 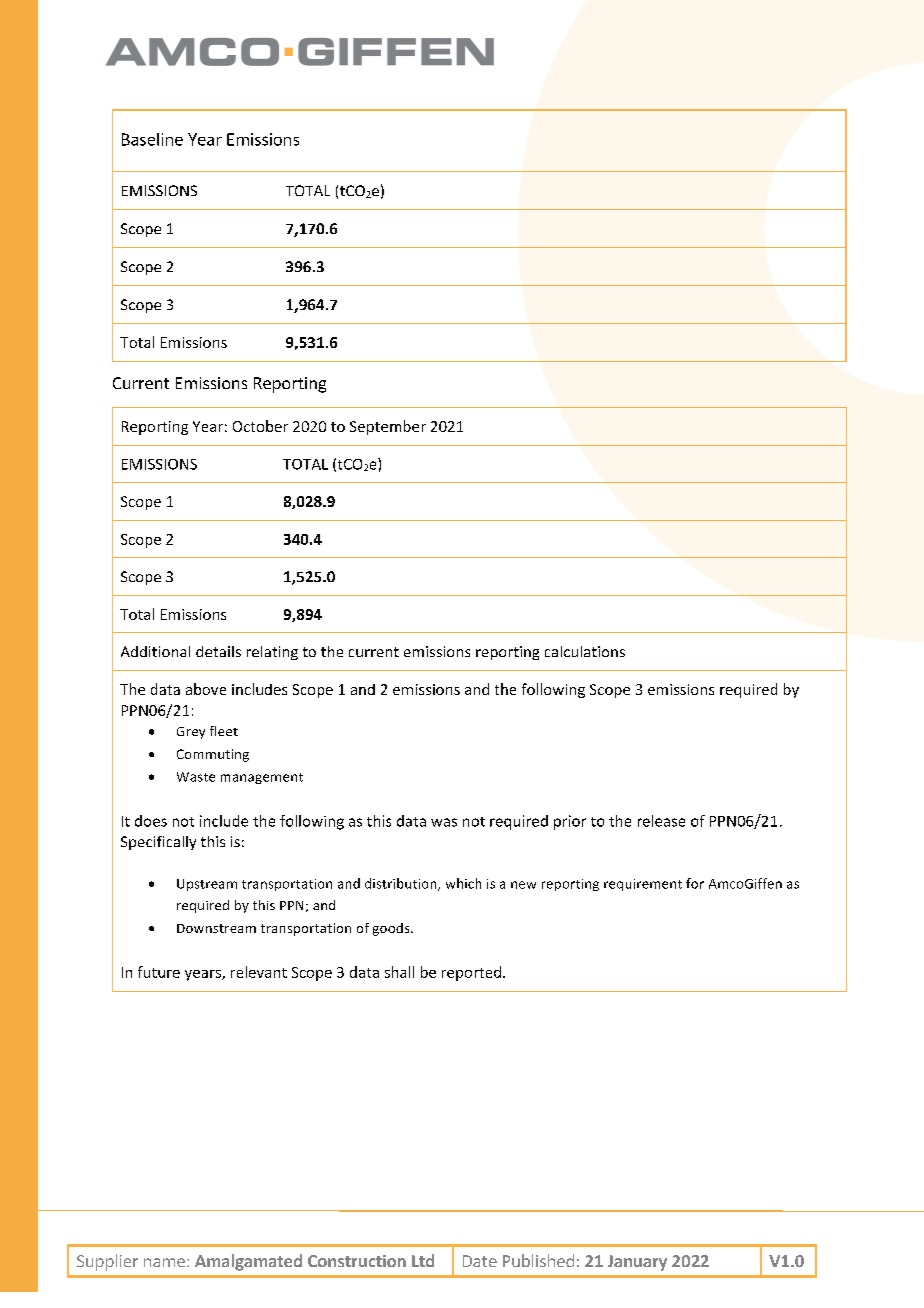 I want to click on distribution, so click(x=402, y=884).
